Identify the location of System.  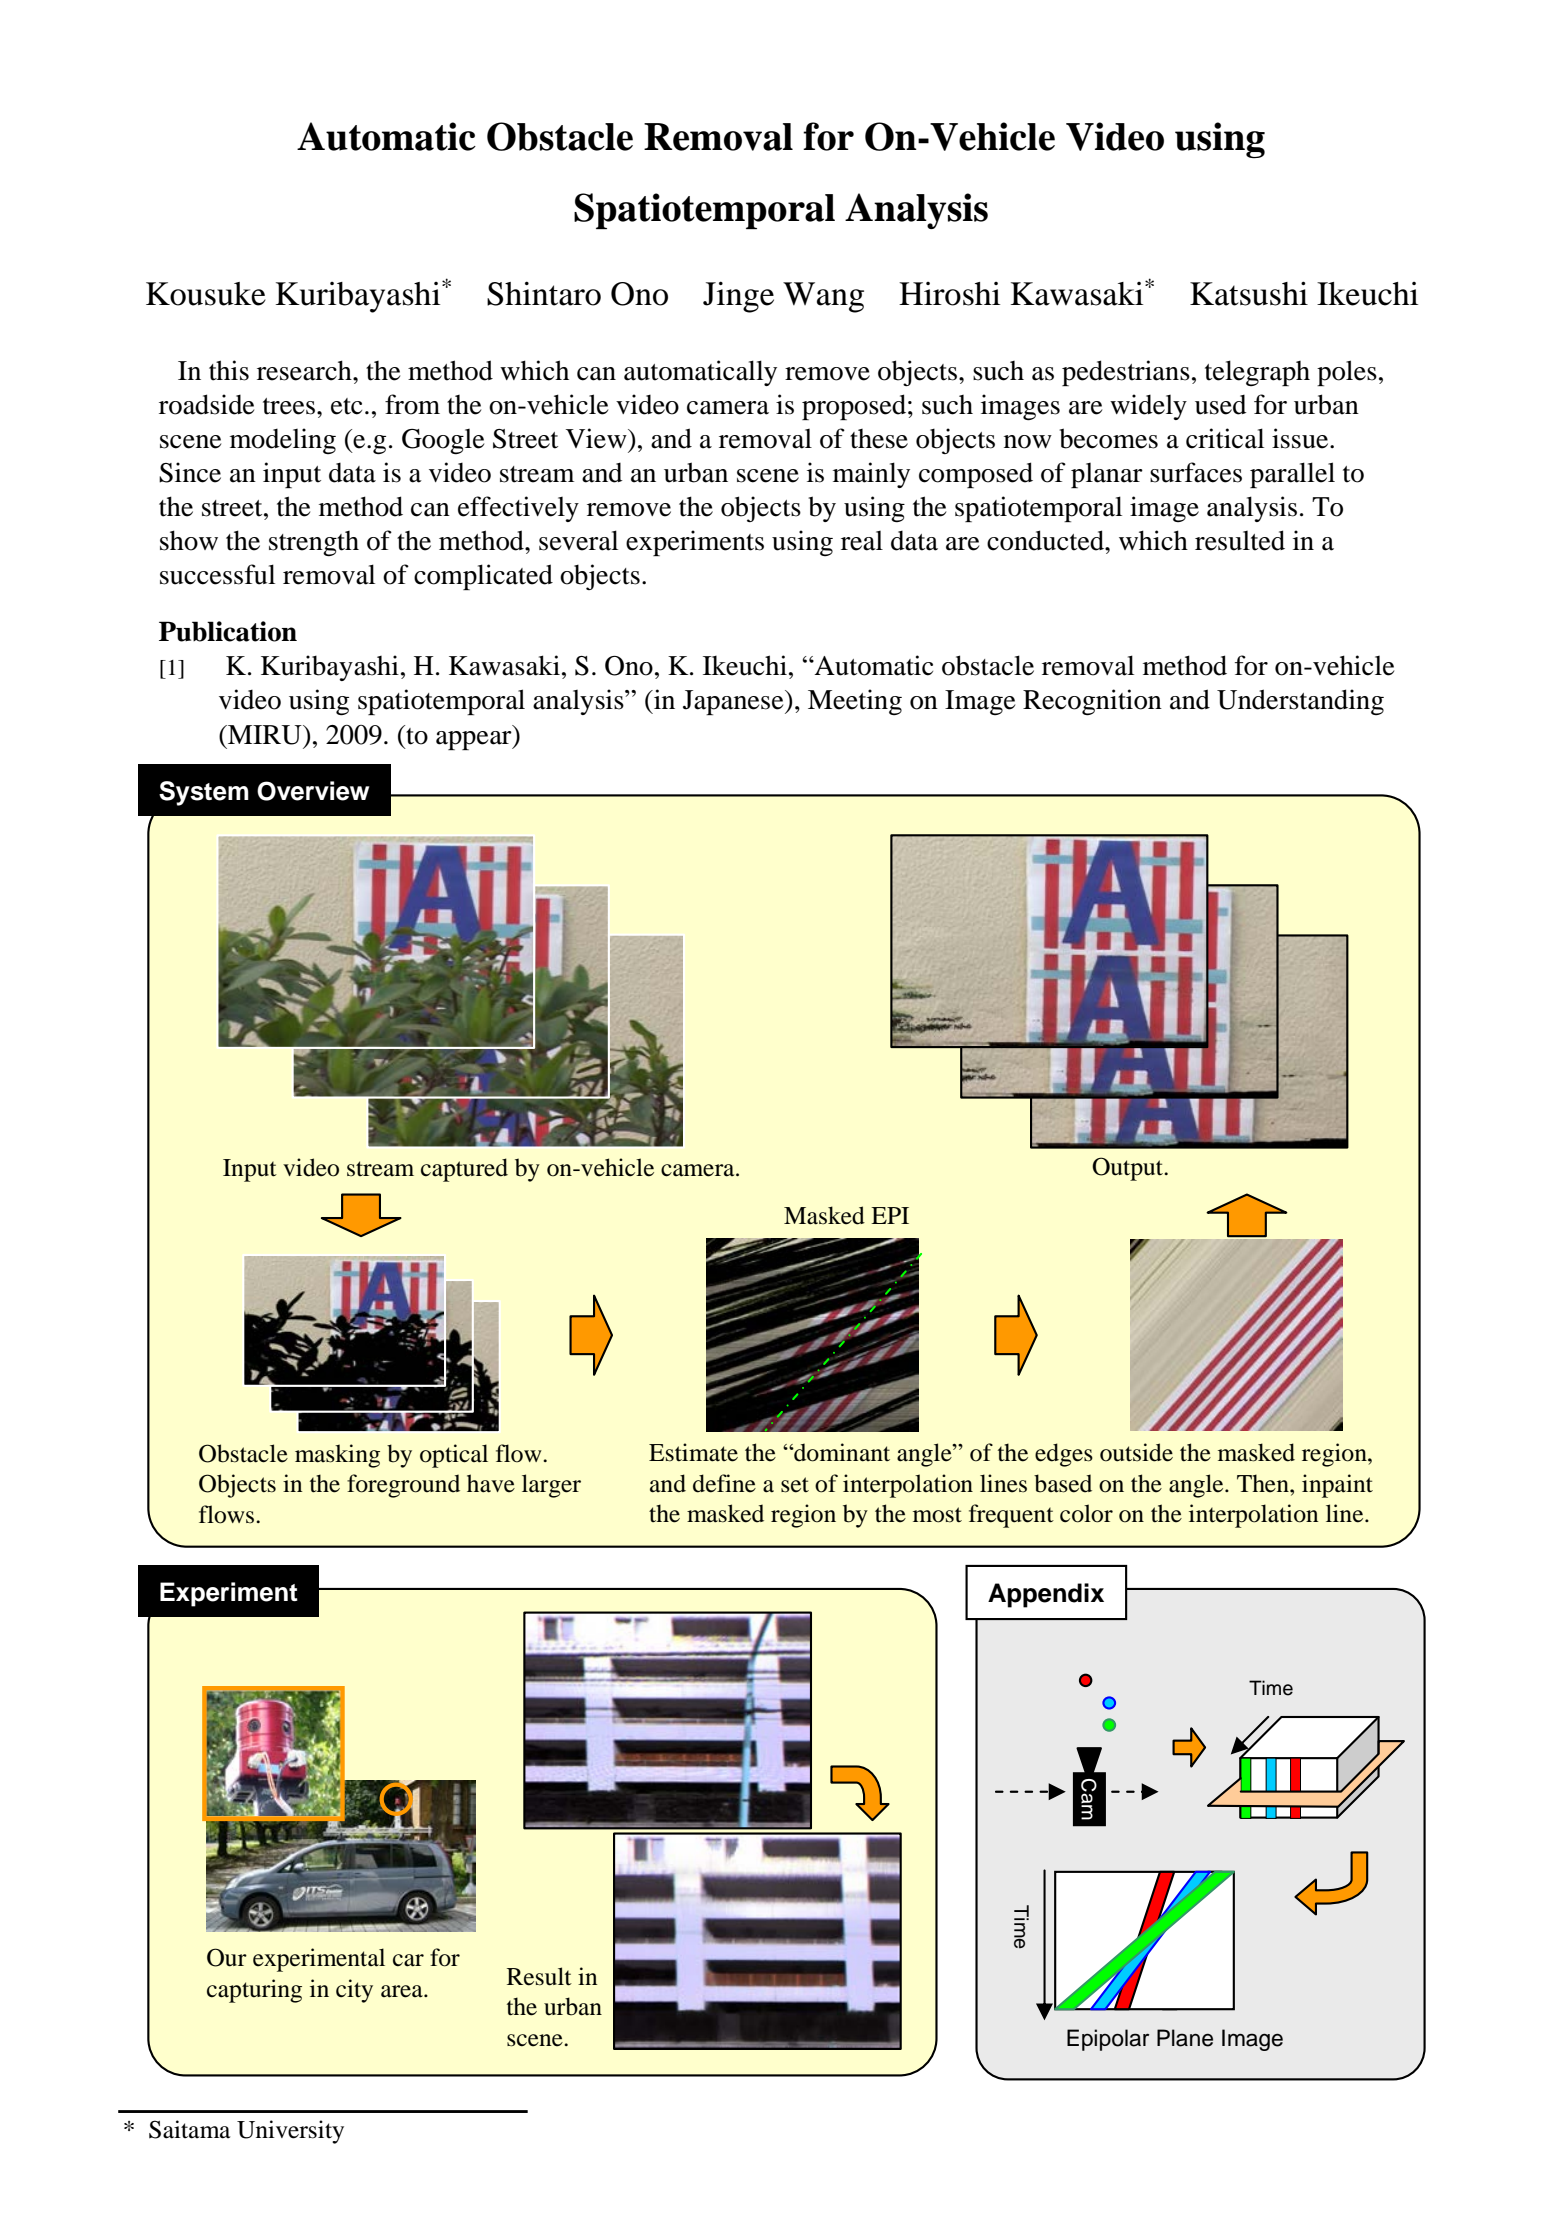
(204, 793).
